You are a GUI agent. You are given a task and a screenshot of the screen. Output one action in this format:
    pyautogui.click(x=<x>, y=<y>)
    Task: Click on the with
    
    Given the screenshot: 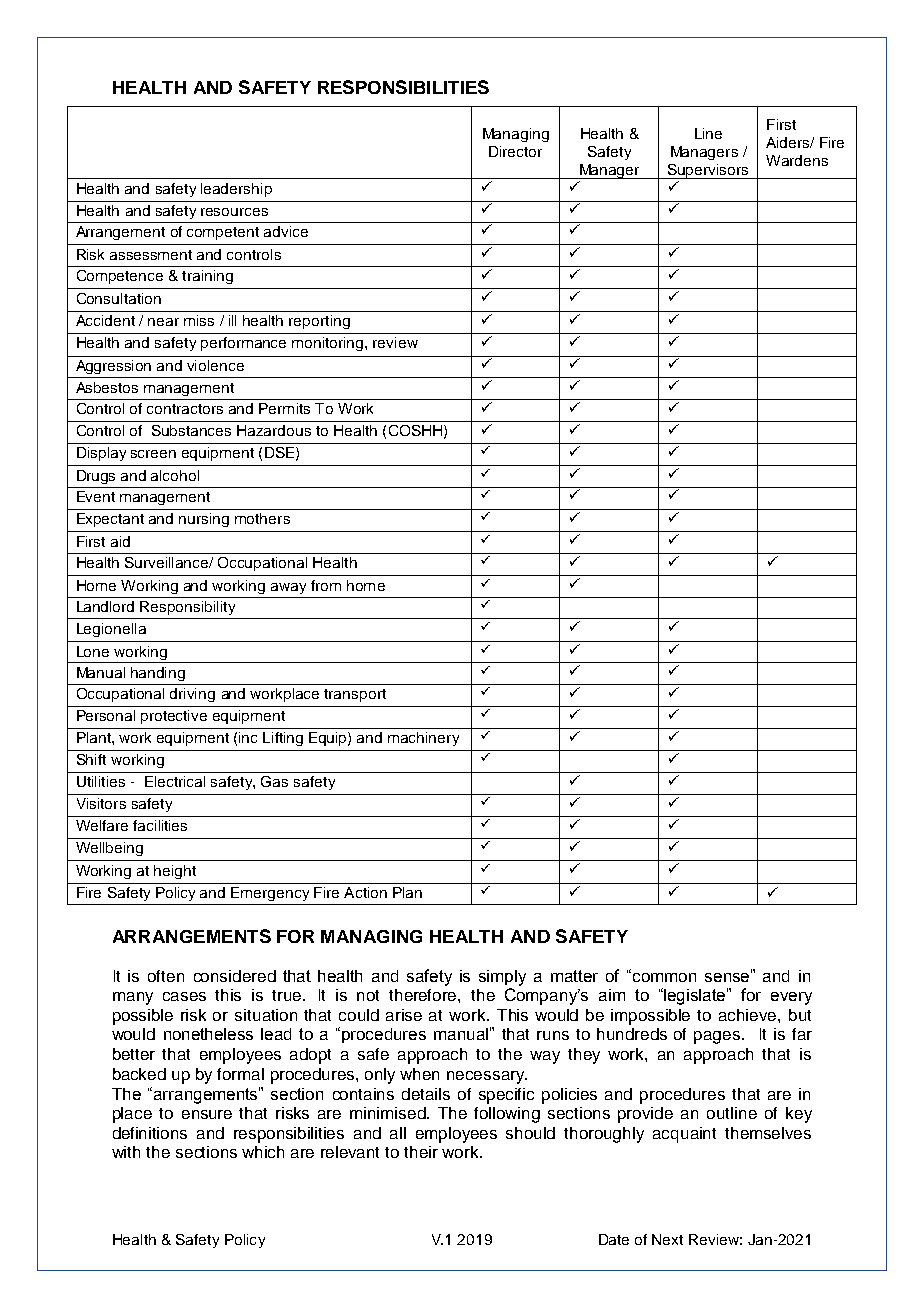 What is the action you would take?
    pyautogui.click(x=126, y=1152)
